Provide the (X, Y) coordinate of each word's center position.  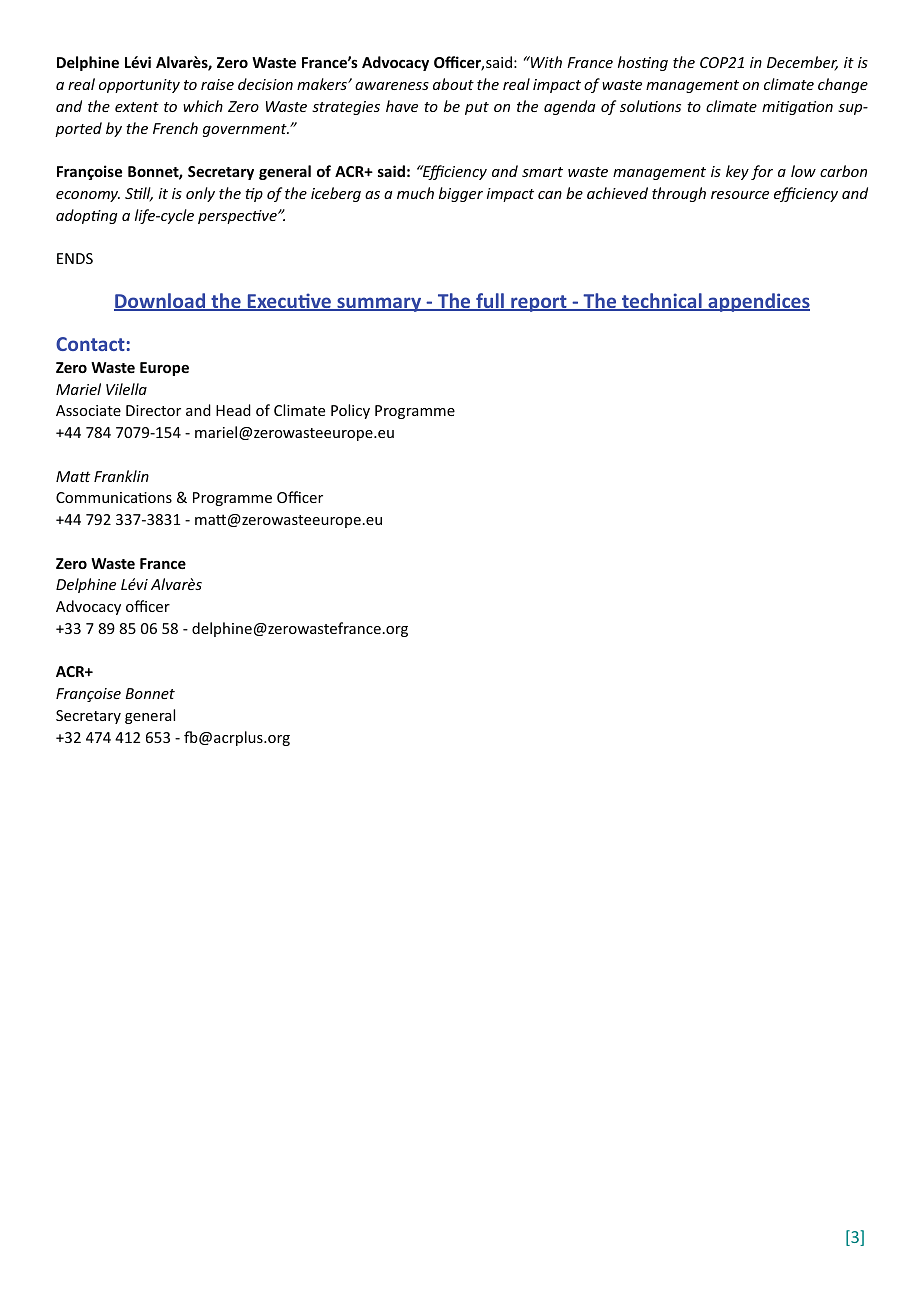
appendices (758, 302)
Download (161, 302)
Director (153, 410)
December (802, 63)
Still (139, 194)
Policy (350, 411)
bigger (461, 194)
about (453, 84)
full (490, 302)
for (762, 172)
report (539, 303)
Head (233, 410)
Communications (114, 497)
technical (662, 302)
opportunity (139, 86)
